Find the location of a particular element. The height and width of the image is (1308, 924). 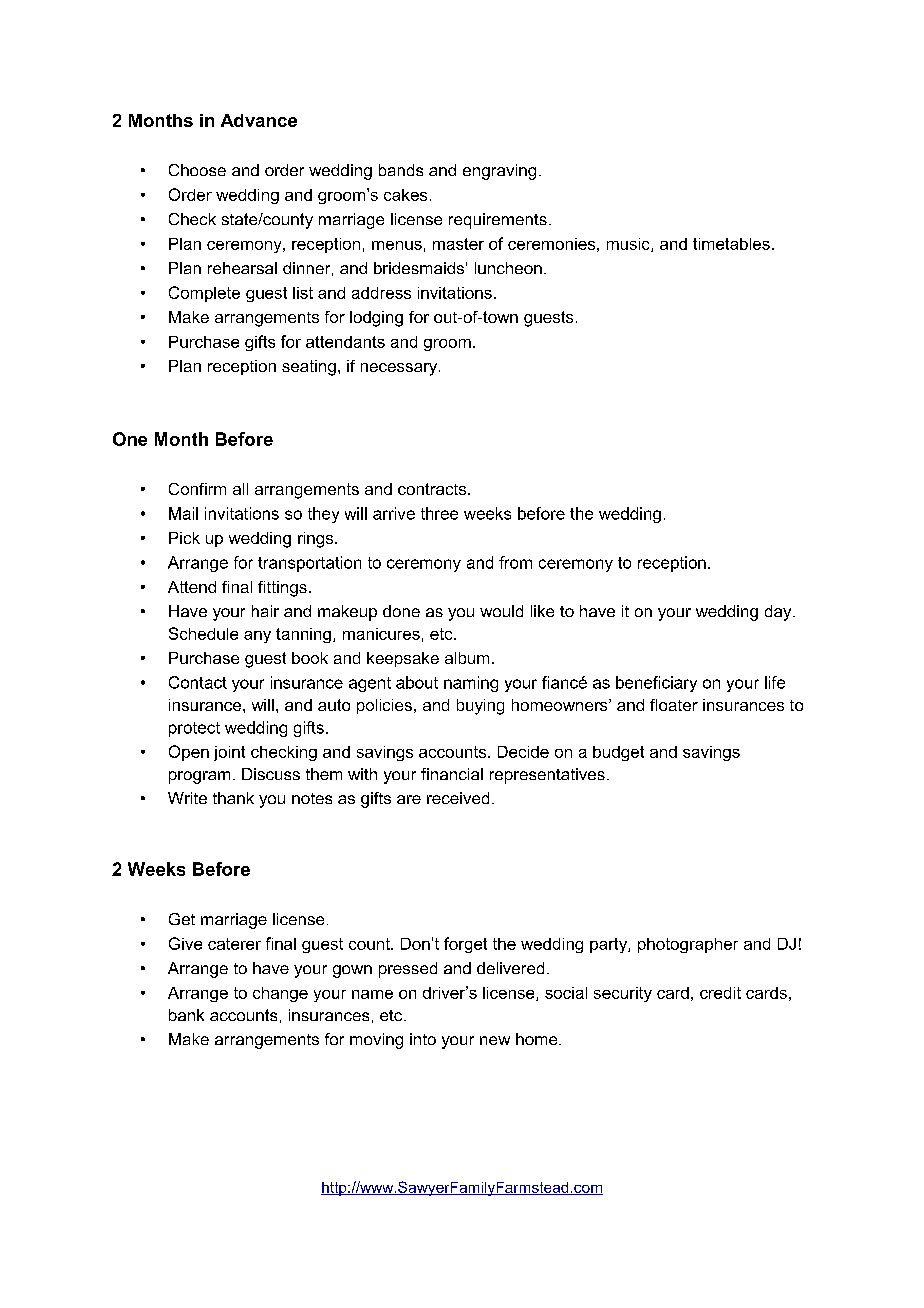

thank is located at coordinates (233, 798).
